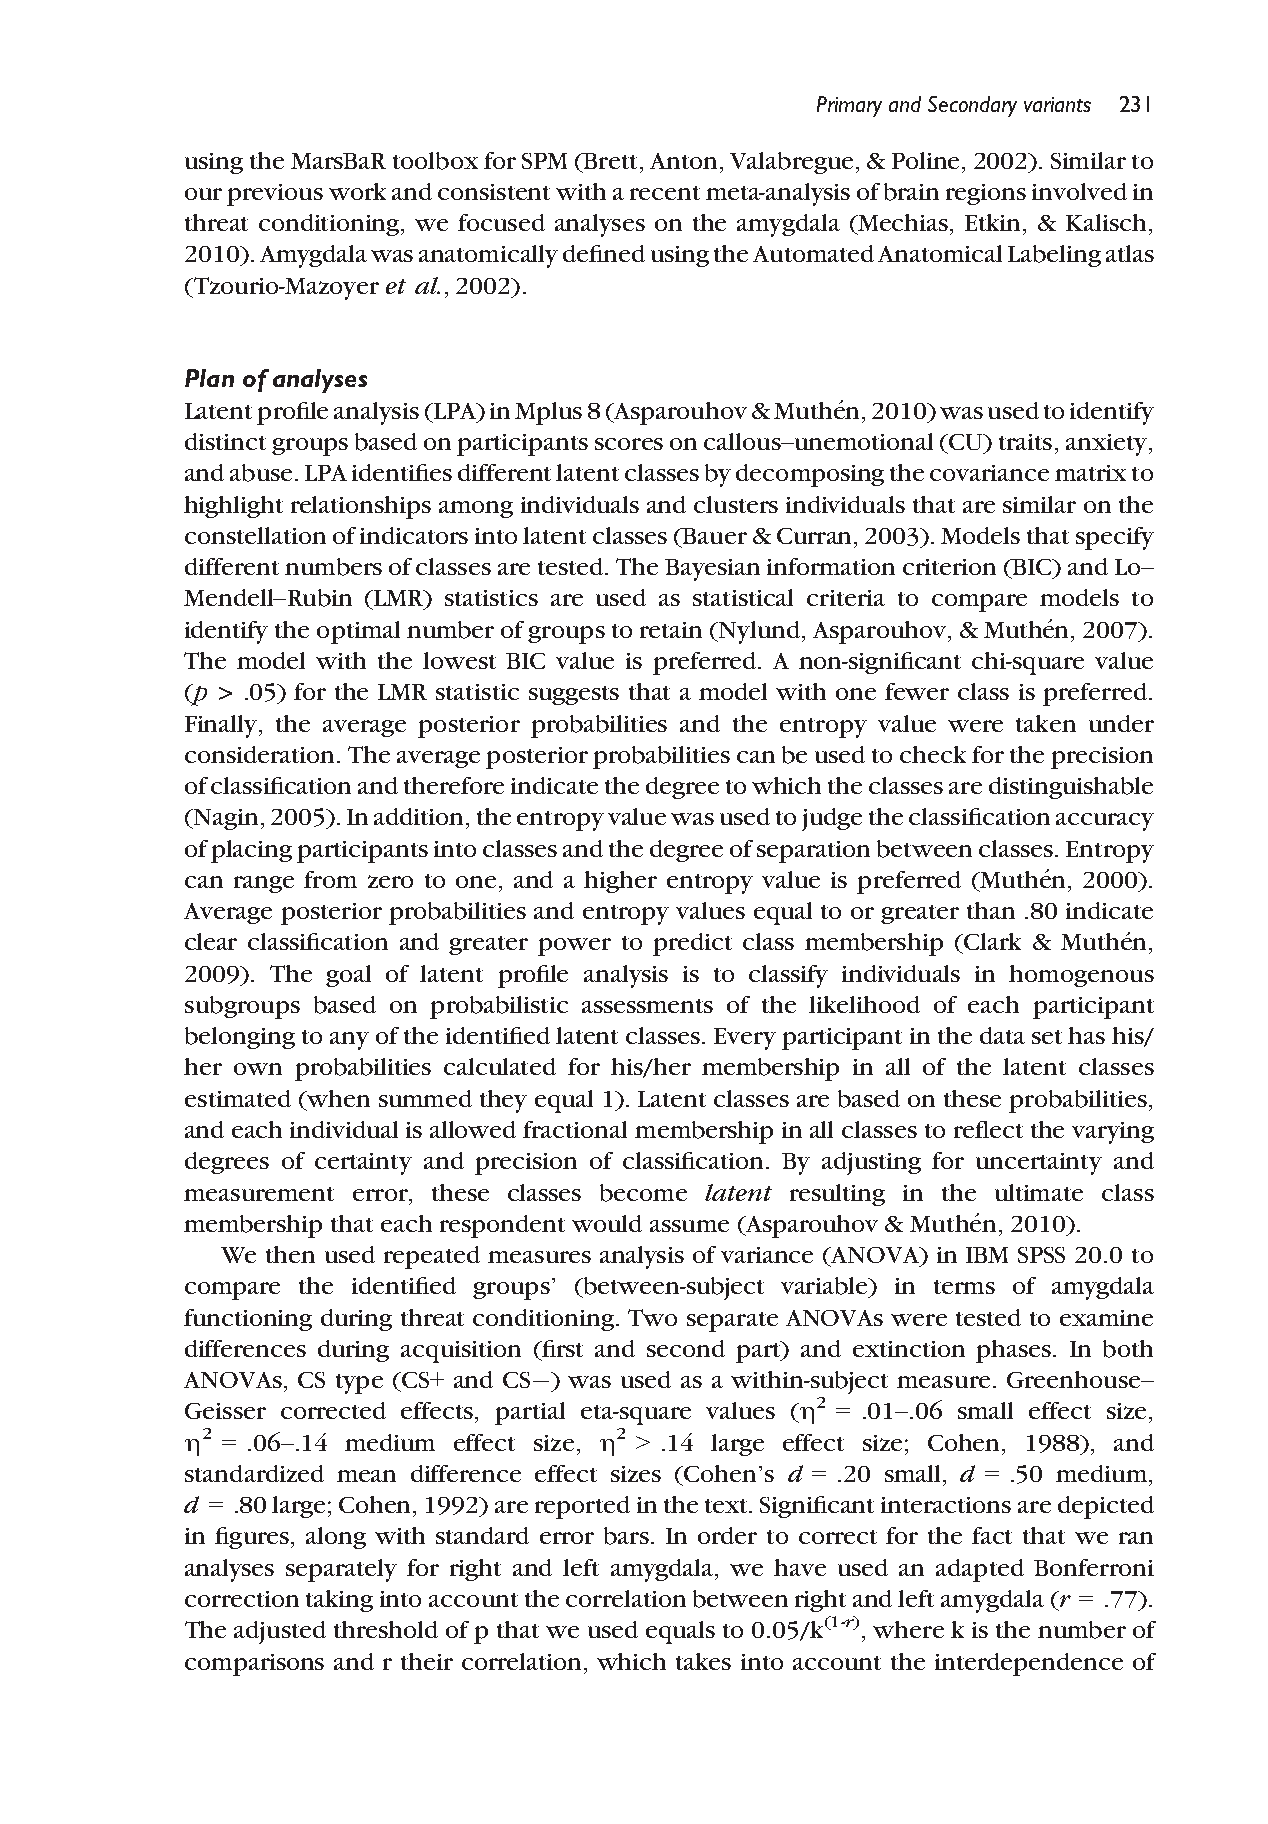 This screenshot has height=1824, width=1268. I want to click on takes, so click(703, 1661).
